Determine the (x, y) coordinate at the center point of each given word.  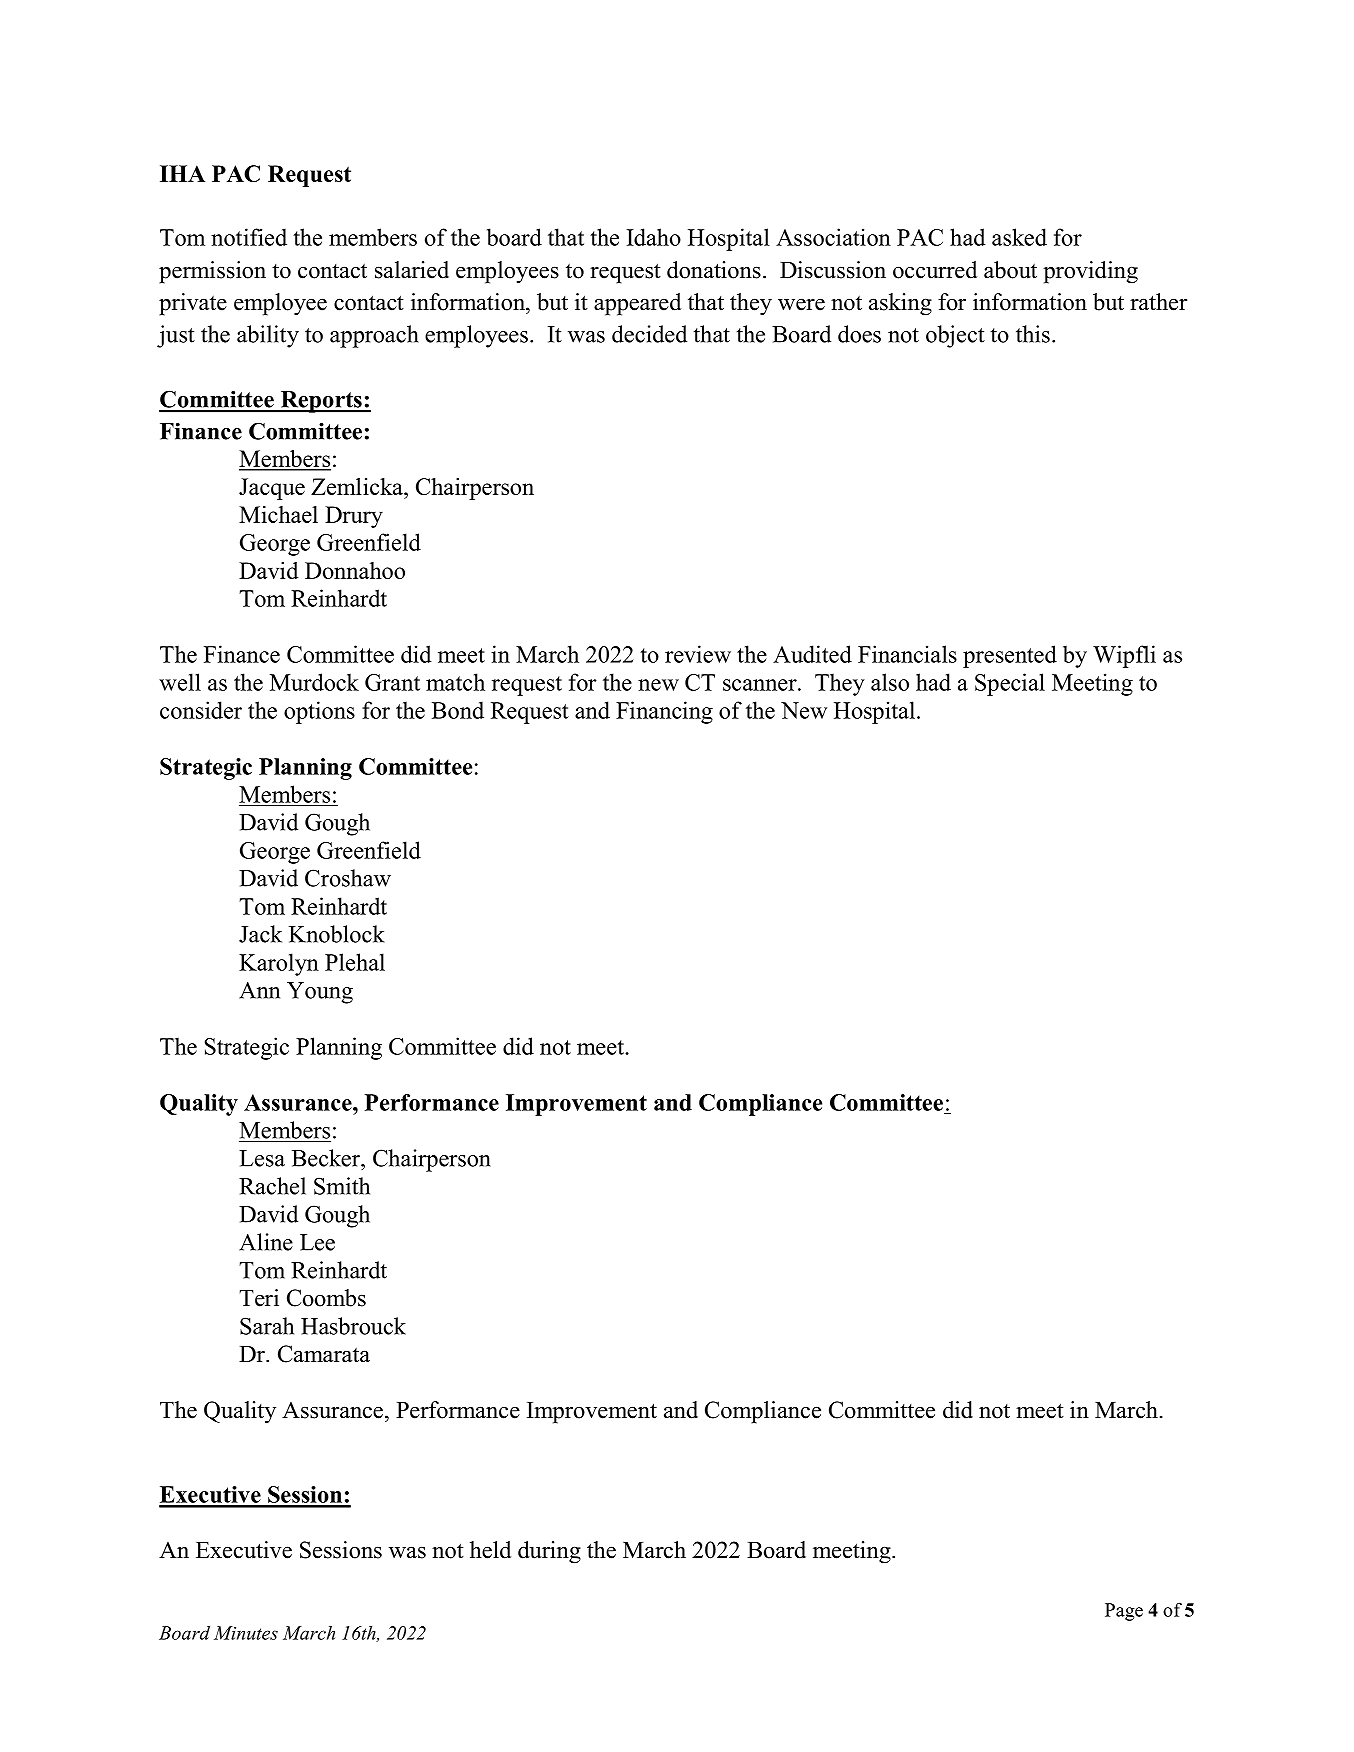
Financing (664, 712)
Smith (342, 1186)
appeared (637, 304)
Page (1124, 1612)
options (319, 712)
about (1010, 270)
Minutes (246, 1633)
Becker (327, 1158)
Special (1010, 684)
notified (249, 237)
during (549, 1552)
